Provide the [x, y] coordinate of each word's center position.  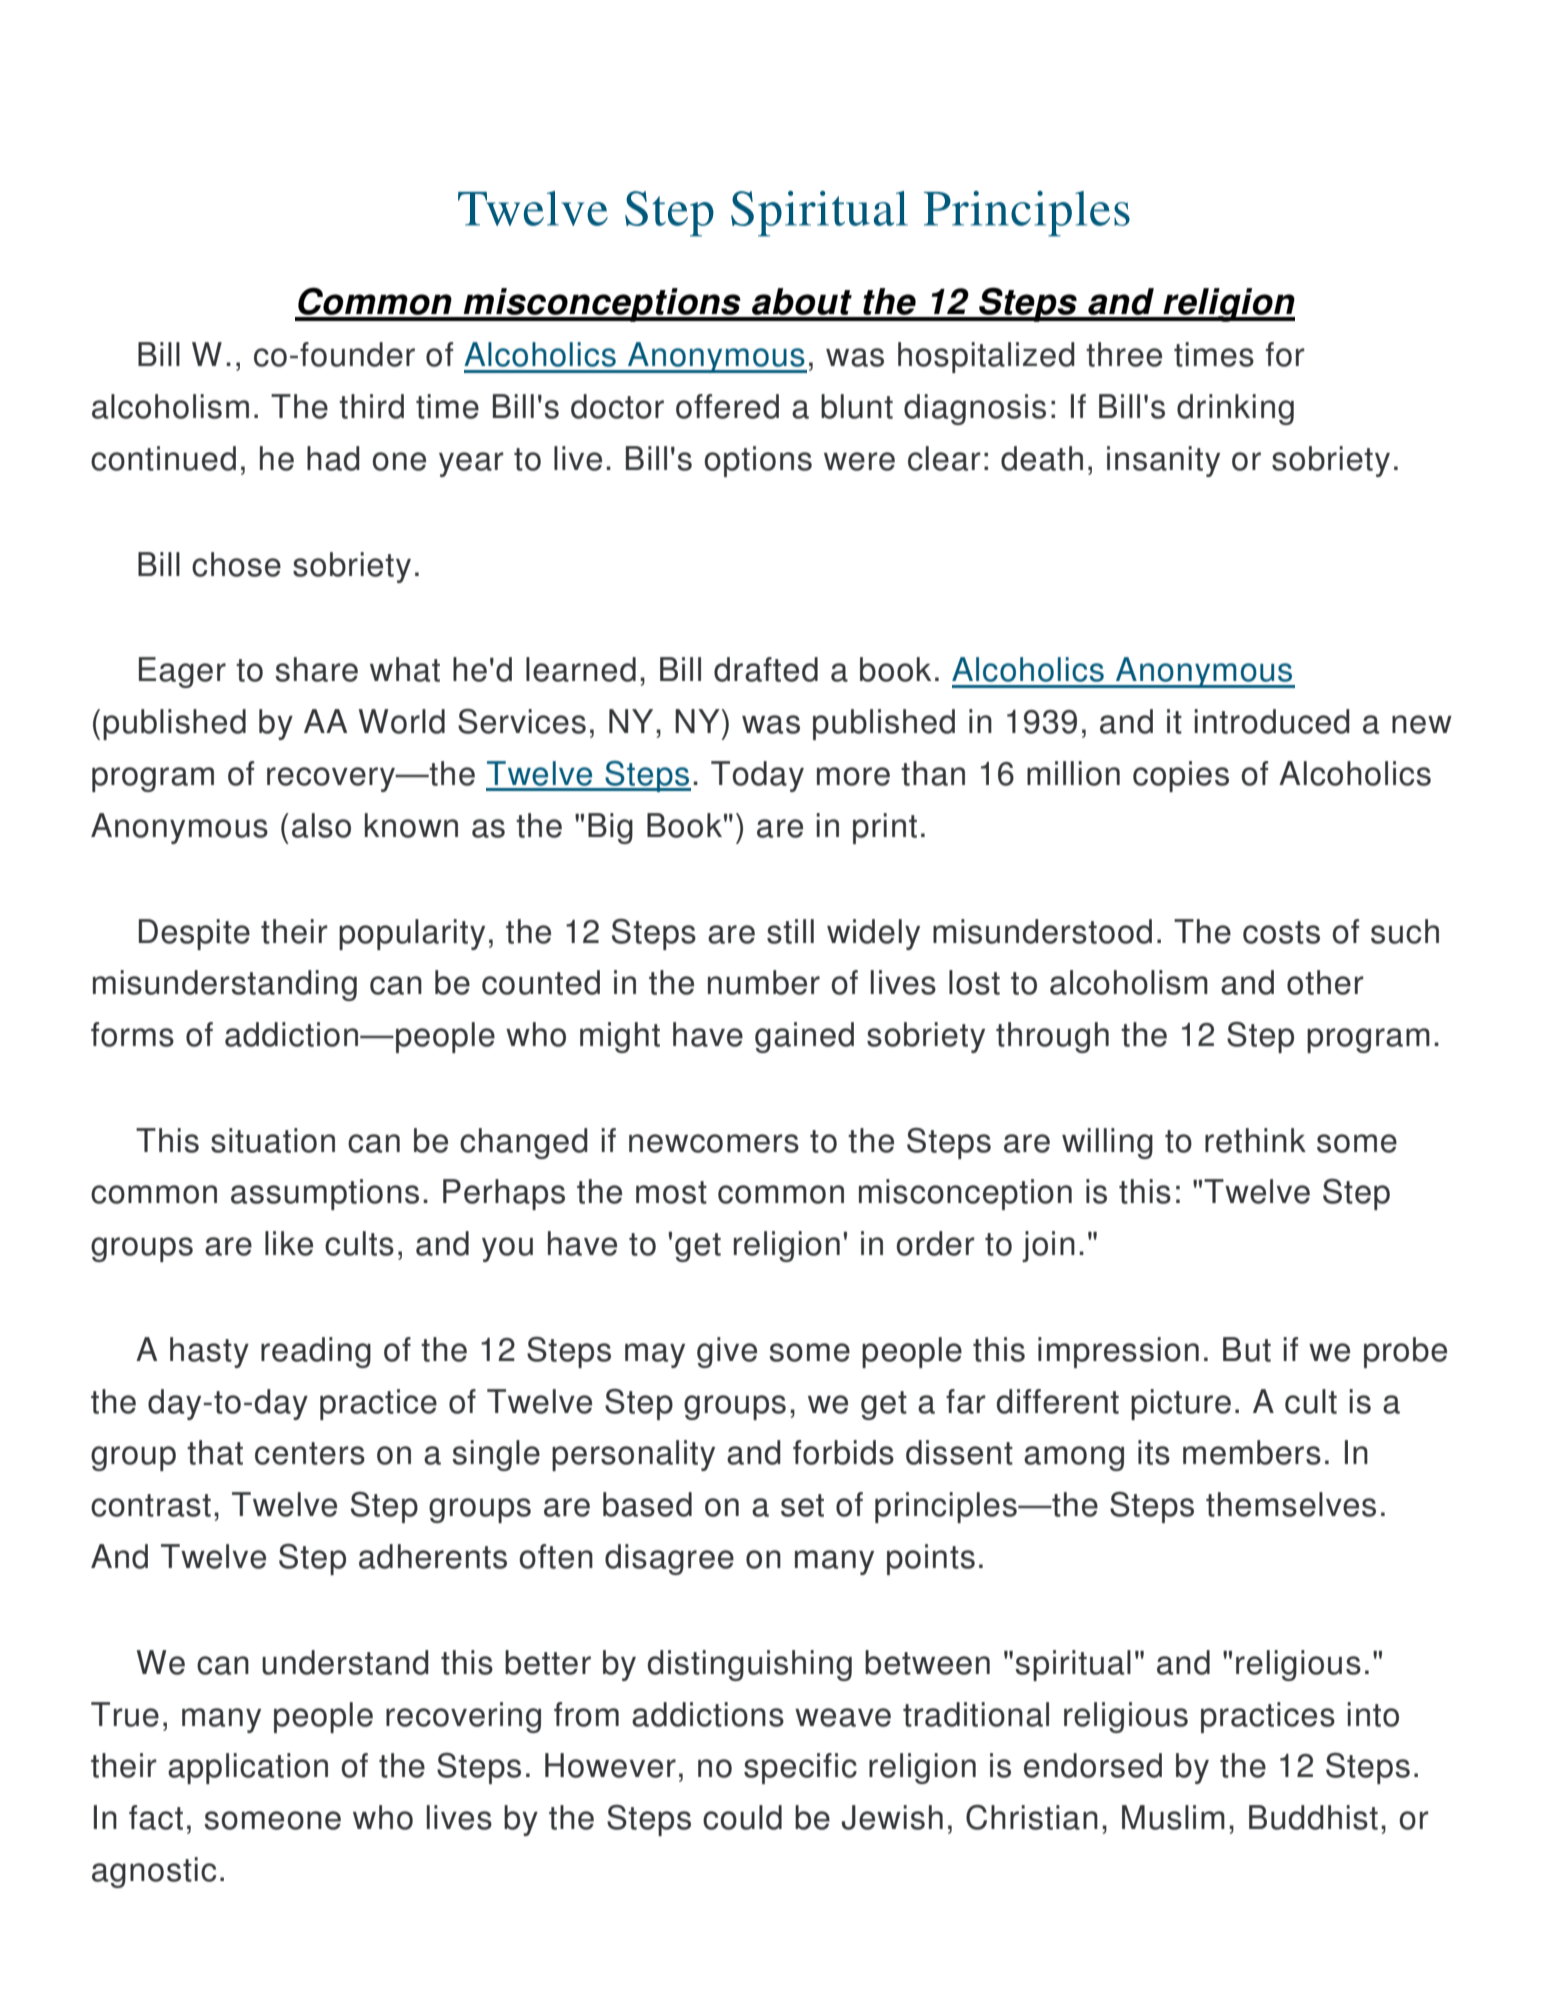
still [790, 931]
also [321, 825]
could [742, 1817]
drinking [1235, 409]
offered [727, 406]
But [1247, 1349]
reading [316, 1352]
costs [1281, 932]
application [248, 1768]
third [371, 406]
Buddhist [1313, 1817]
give [727, 1352]
